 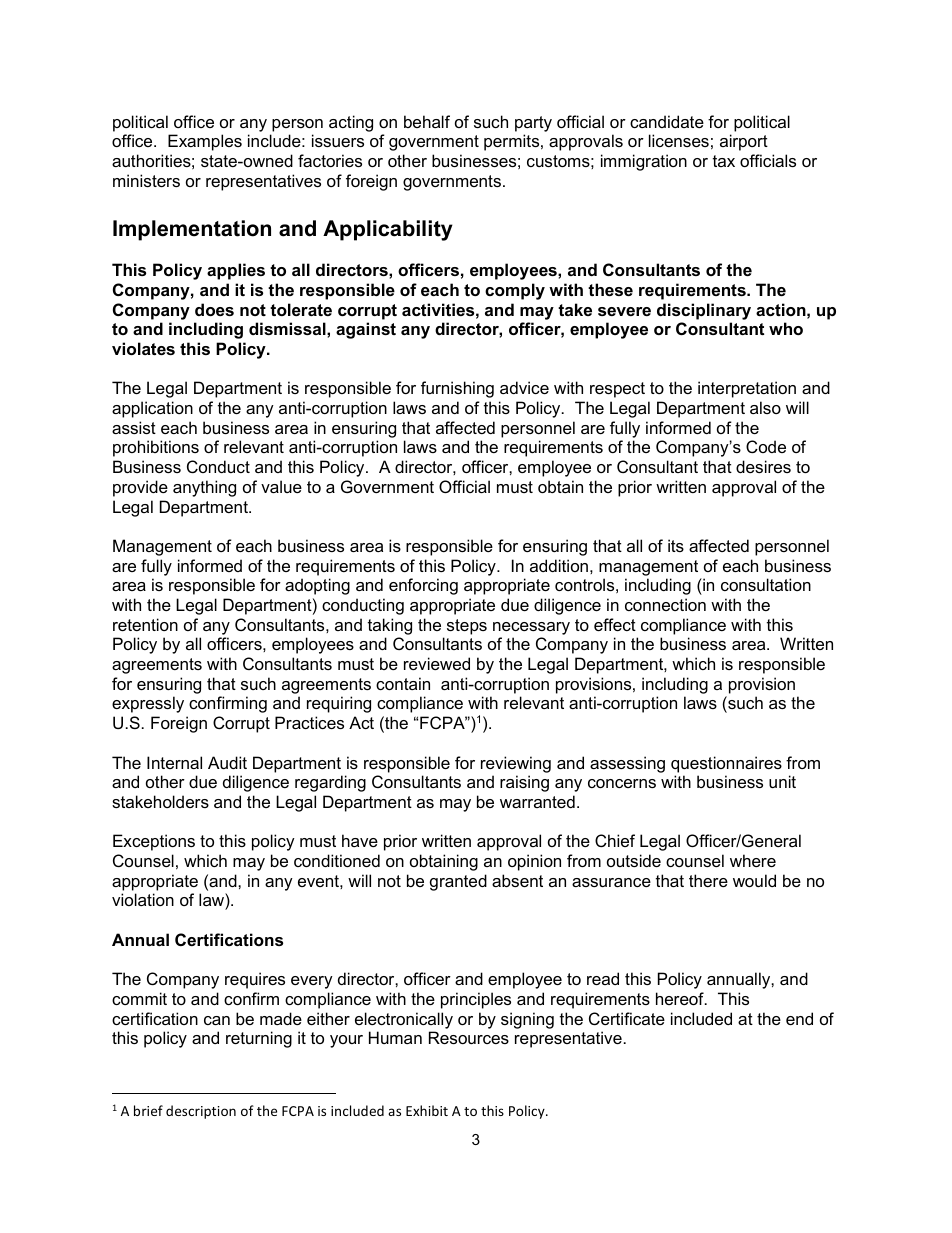 I want to click on Examples, so click(x=205, y=142).
